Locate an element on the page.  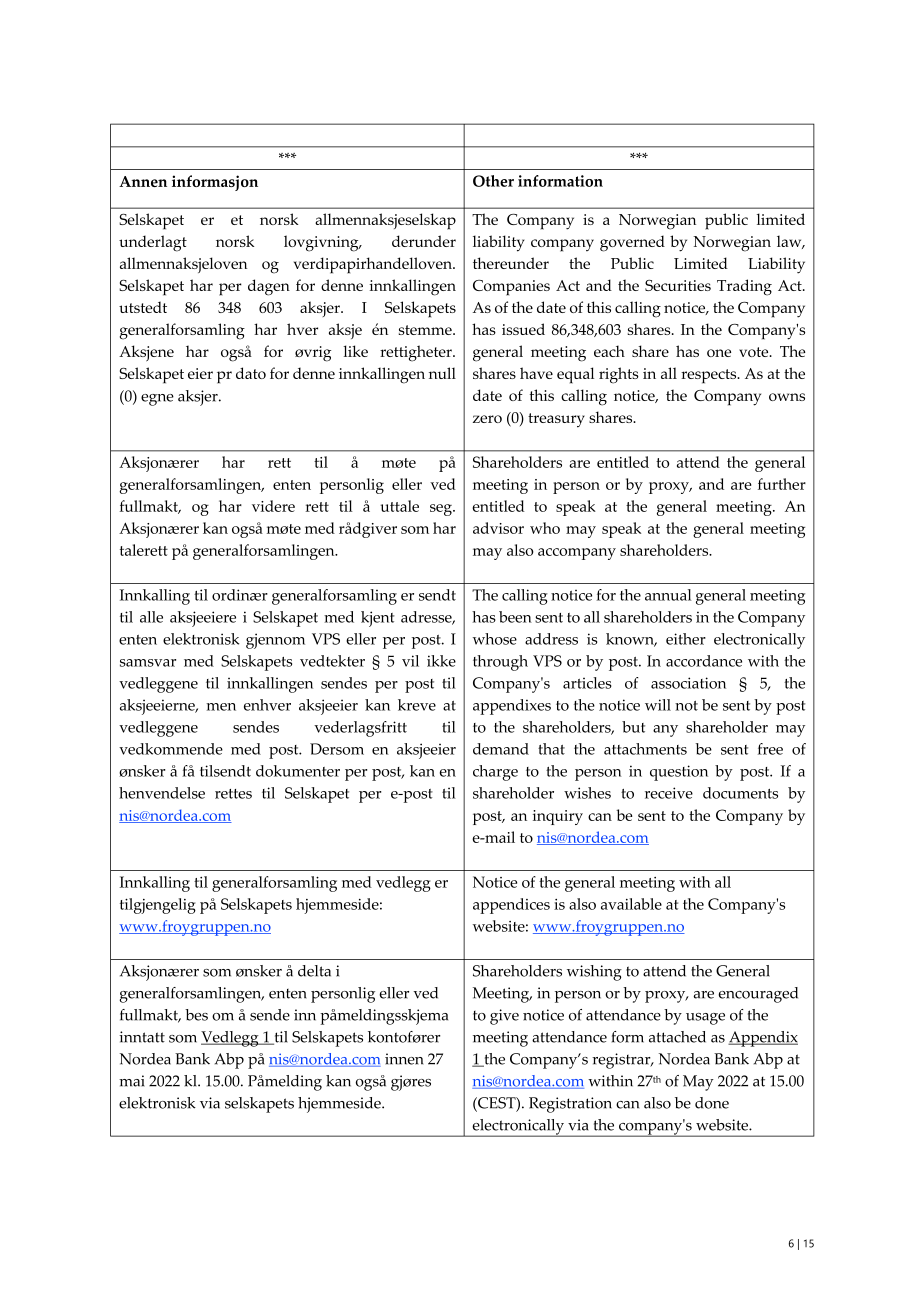
seg is located at coordinates (442, 510).
